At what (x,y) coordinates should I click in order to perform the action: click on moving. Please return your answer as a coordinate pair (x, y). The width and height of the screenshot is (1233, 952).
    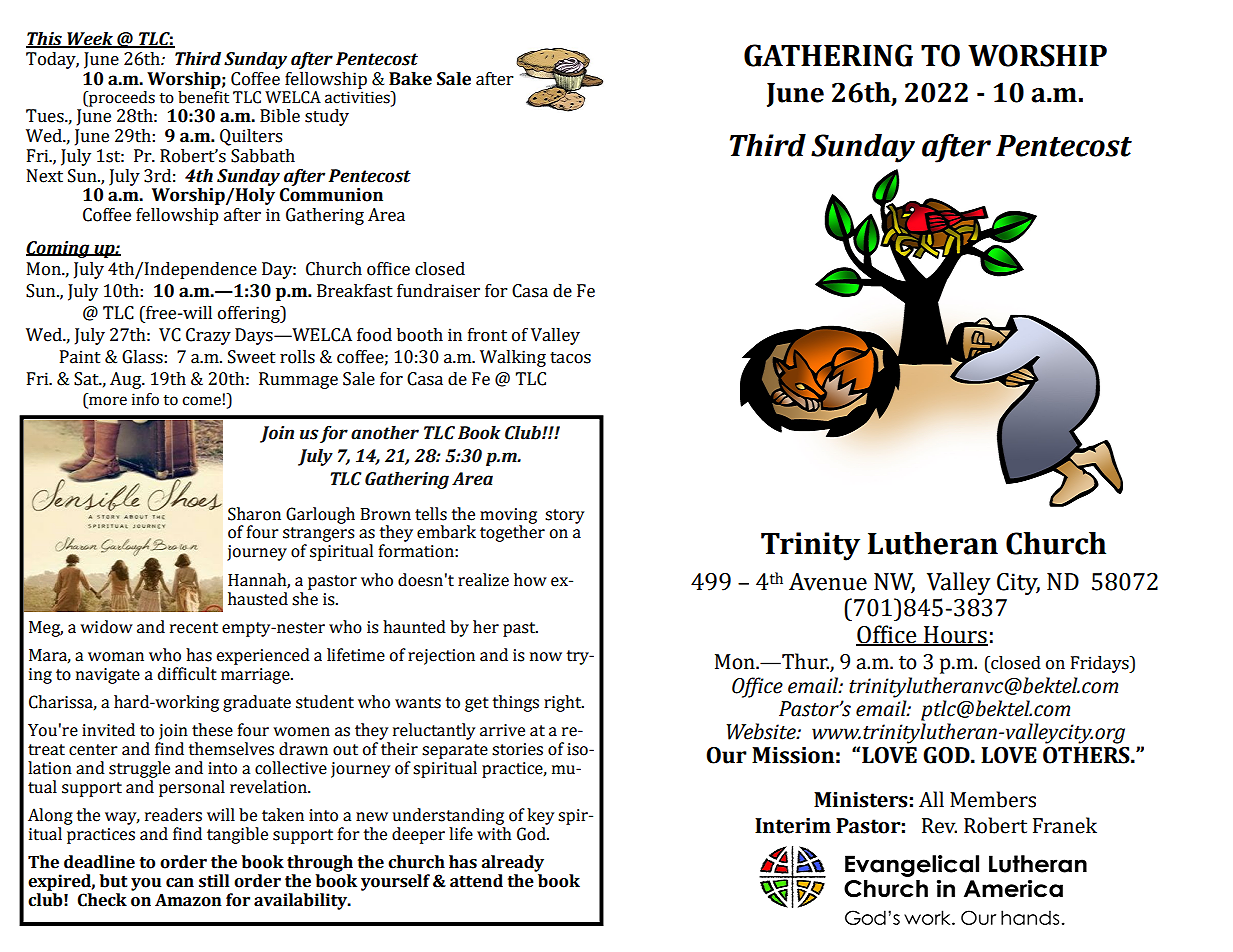
    Looking at the image, I should click on (508, 517).
